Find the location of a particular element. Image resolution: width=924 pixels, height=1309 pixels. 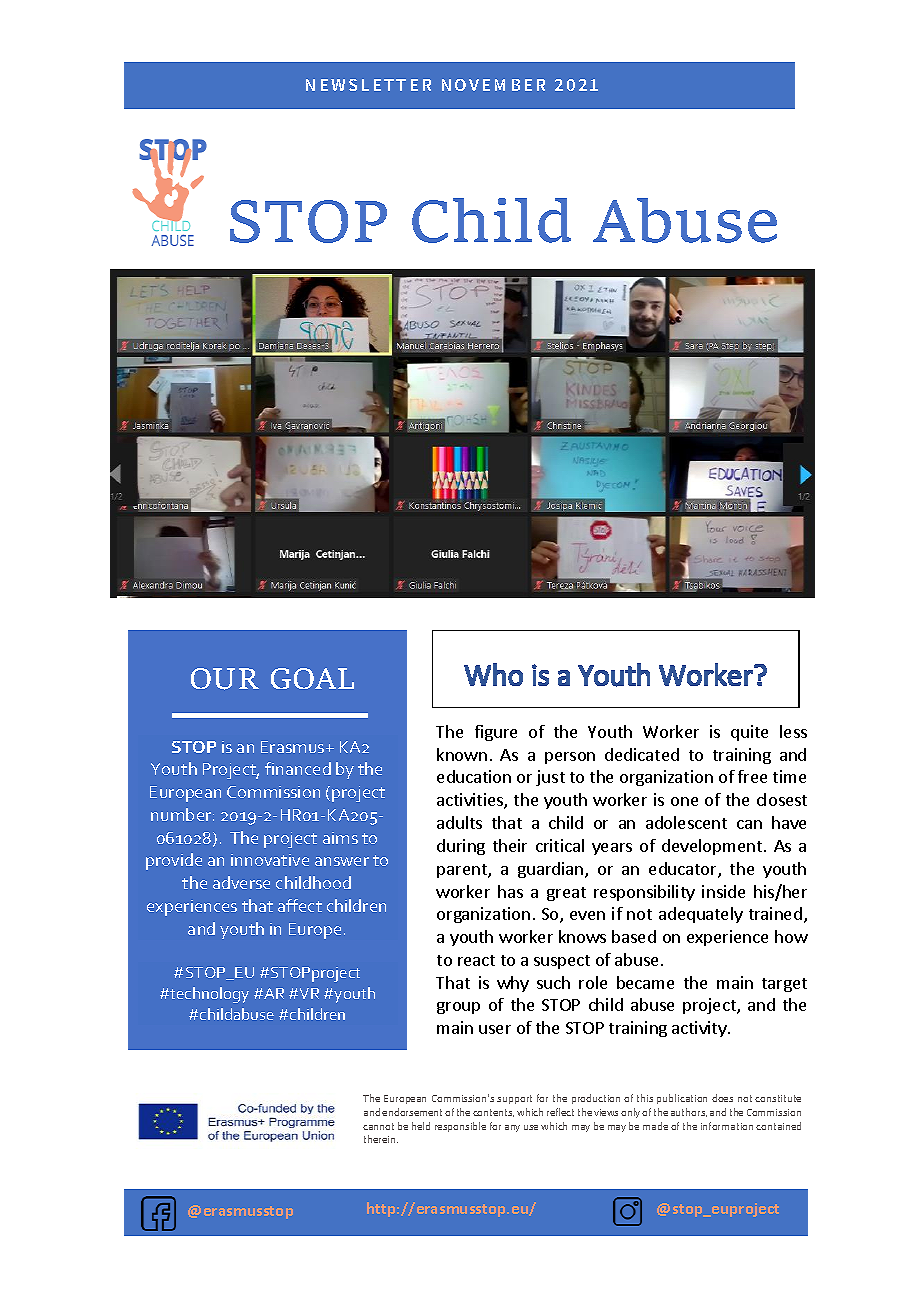

quite is located at coordinates (749, 733).
